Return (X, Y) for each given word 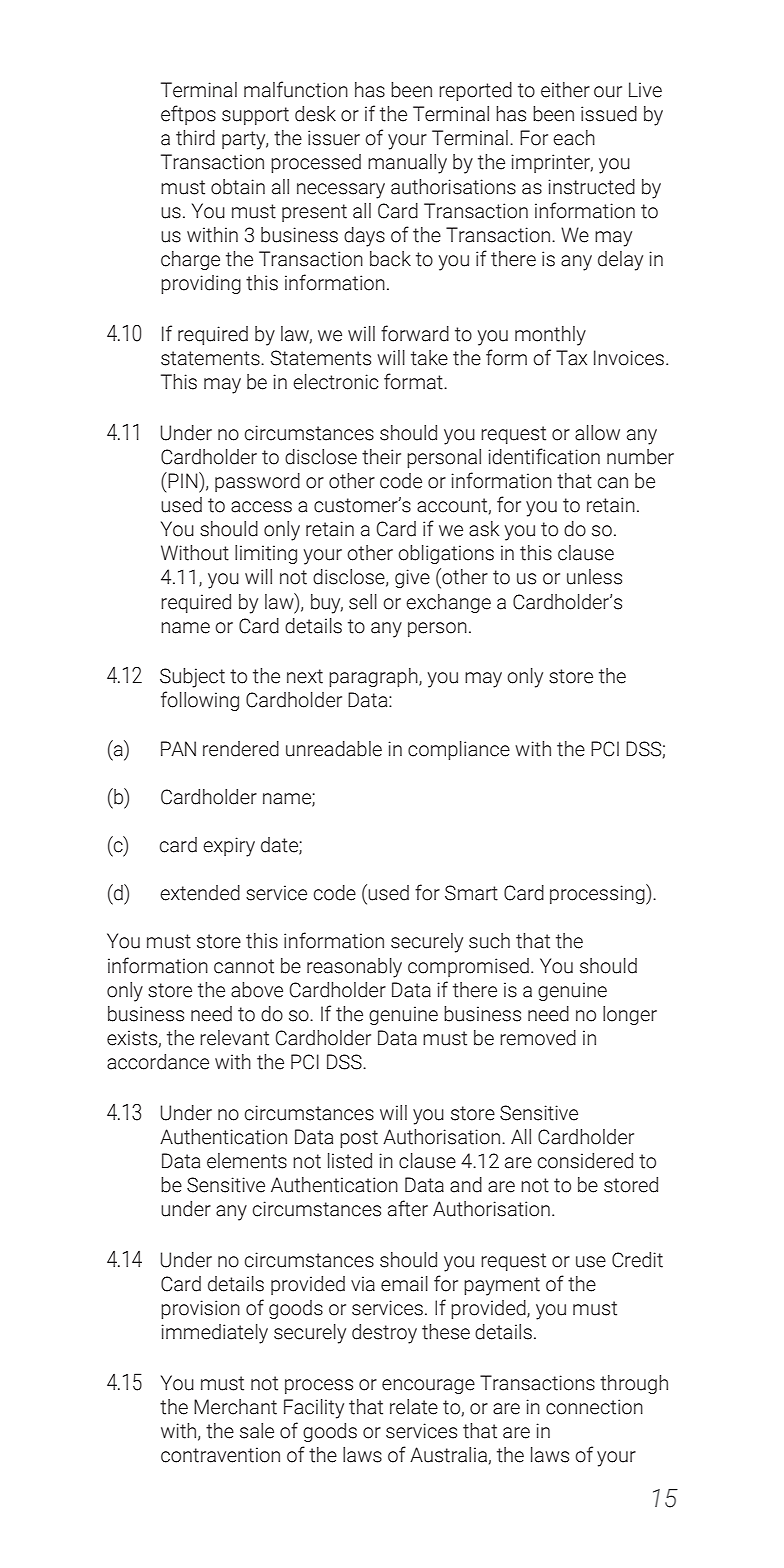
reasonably (354, 968)
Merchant (235, 1407)
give (412, 578)
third (195, 138)
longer (630, 1015)
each (574, 138)
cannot (244, 966)
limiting (266, 554)
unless (594, 577)
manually (407, 164)
